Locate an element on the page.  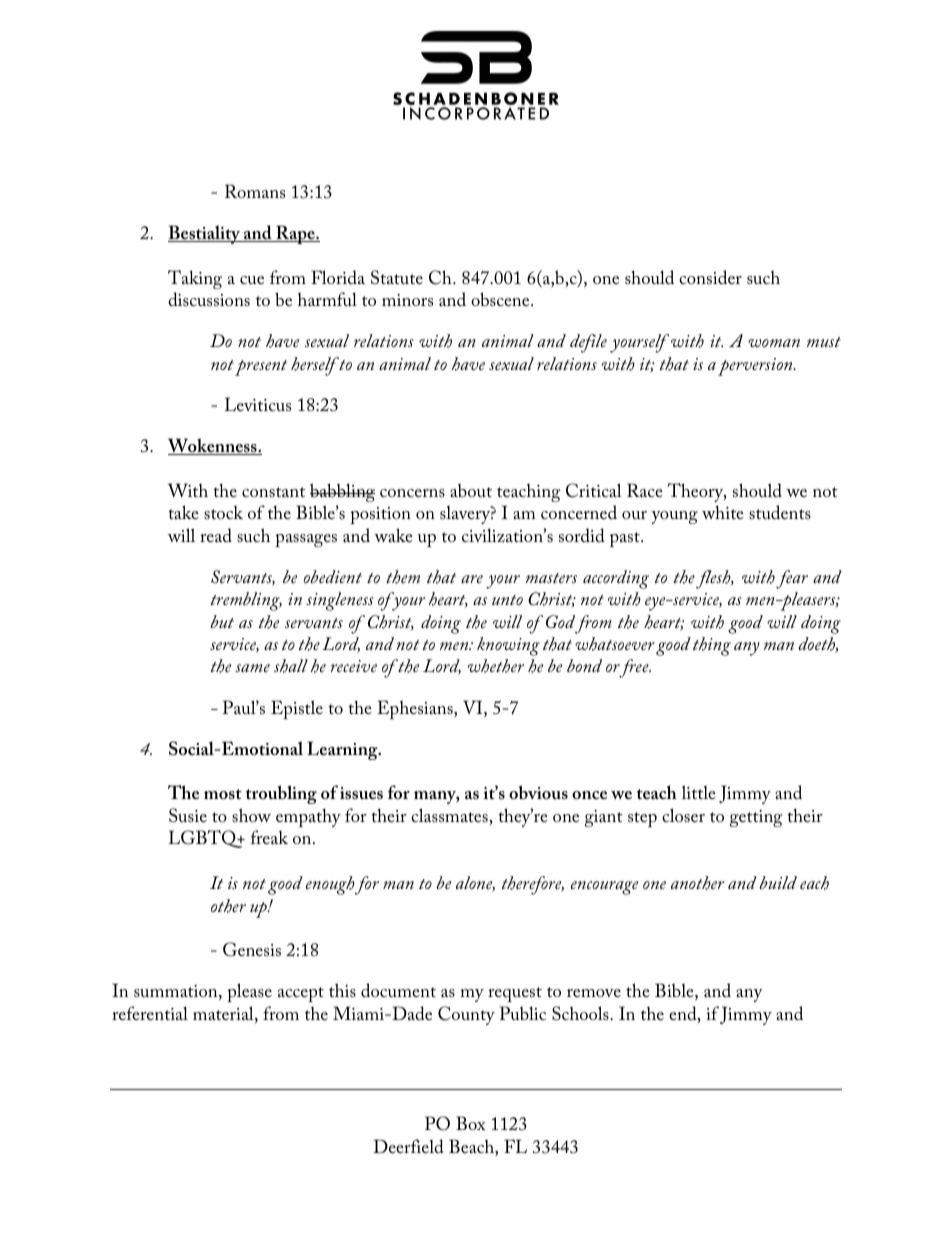
therefore is located at coordinates (533, 885).
